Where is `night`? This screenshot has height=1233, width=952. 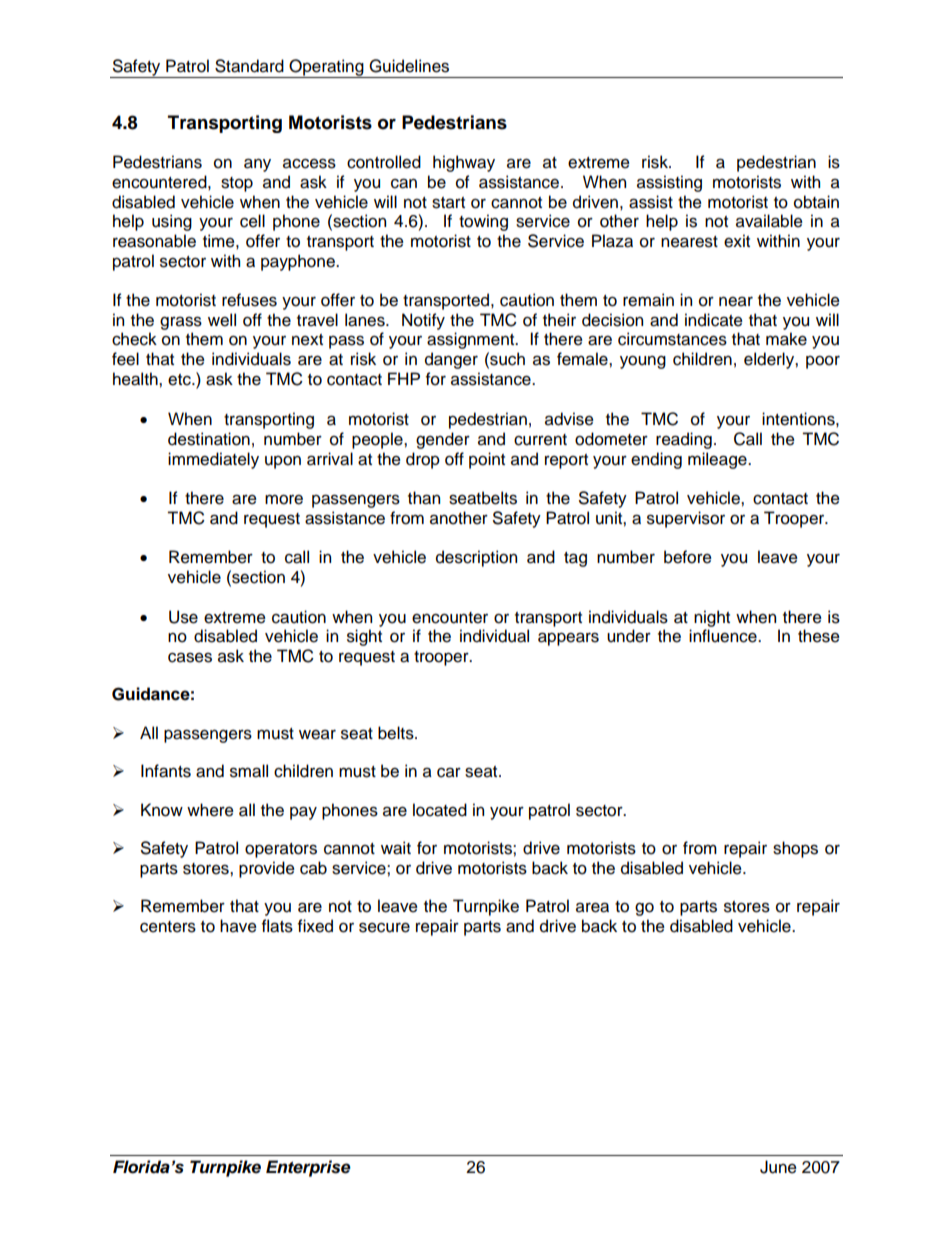
night is located at coordinates (712, 618).
